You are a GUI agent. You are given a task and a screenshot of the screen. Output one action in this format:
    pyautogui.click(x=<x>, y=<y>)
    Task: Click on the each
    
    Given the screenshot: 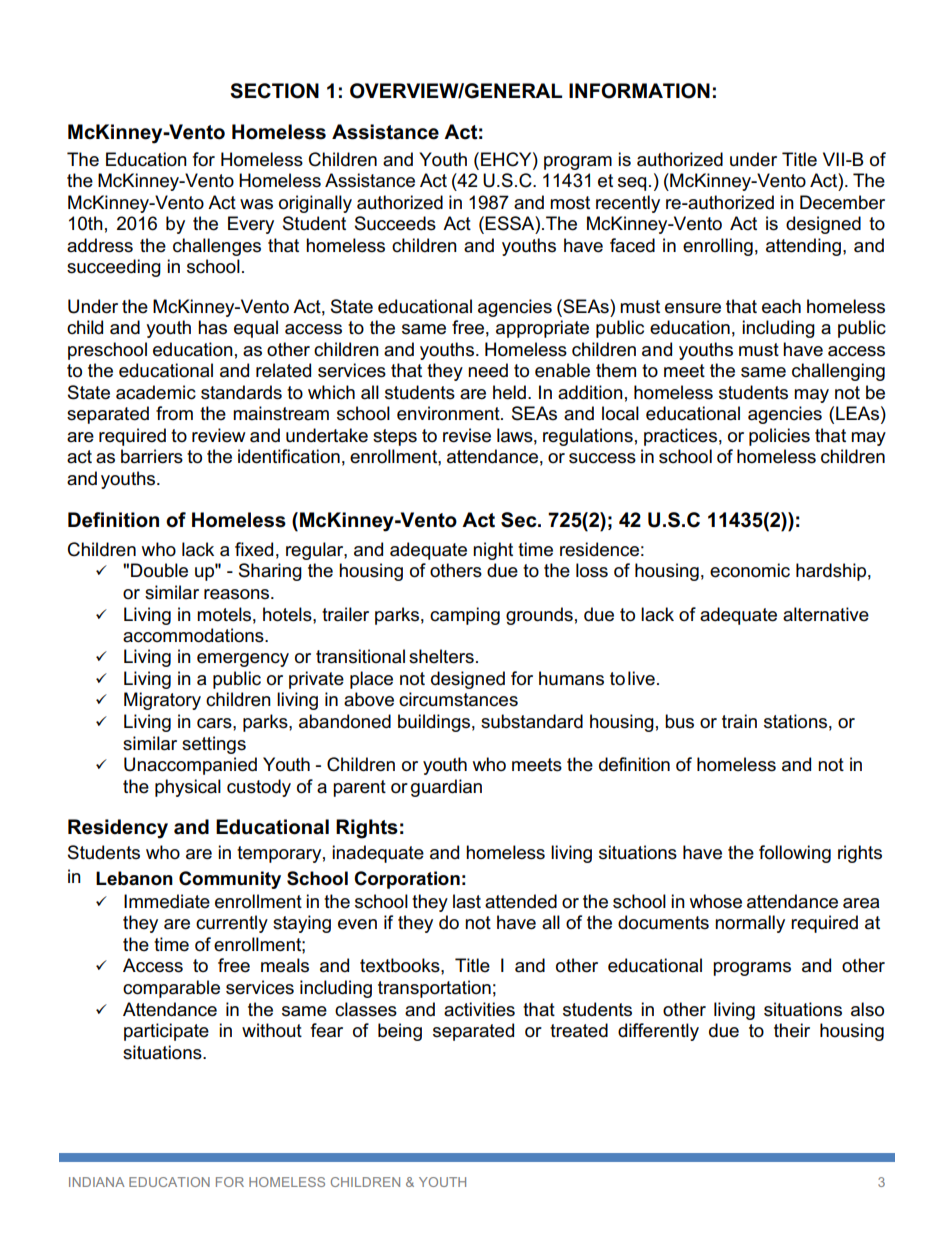 What is the action you would take?
    pyautogui.click(x=781, y=306)
